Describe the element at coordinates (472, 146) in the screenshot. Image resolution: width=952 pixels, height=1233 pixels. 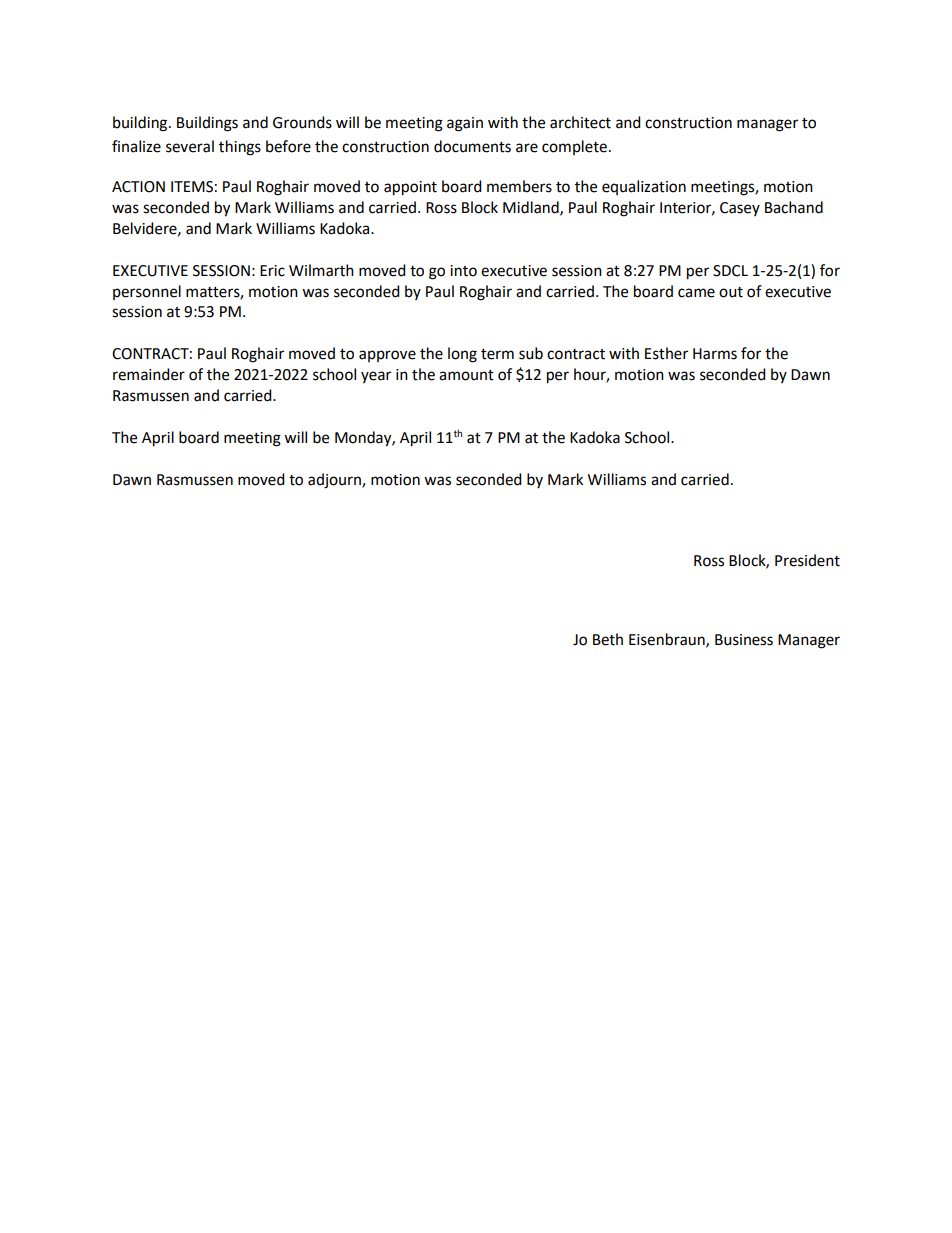
I see `documents` at that location.
